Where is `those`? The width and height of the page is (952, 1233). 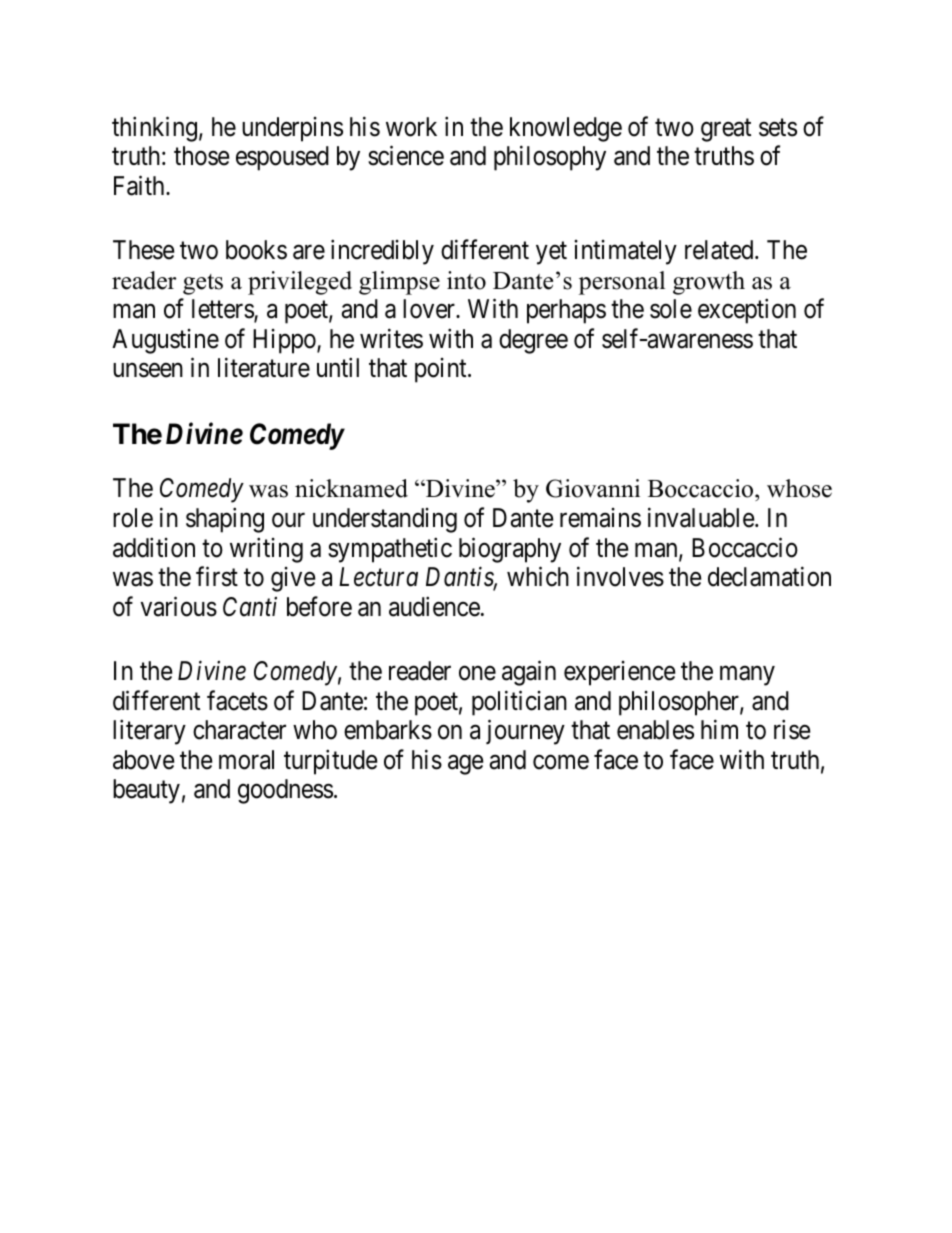
those is located at coordinates (202, 156).
